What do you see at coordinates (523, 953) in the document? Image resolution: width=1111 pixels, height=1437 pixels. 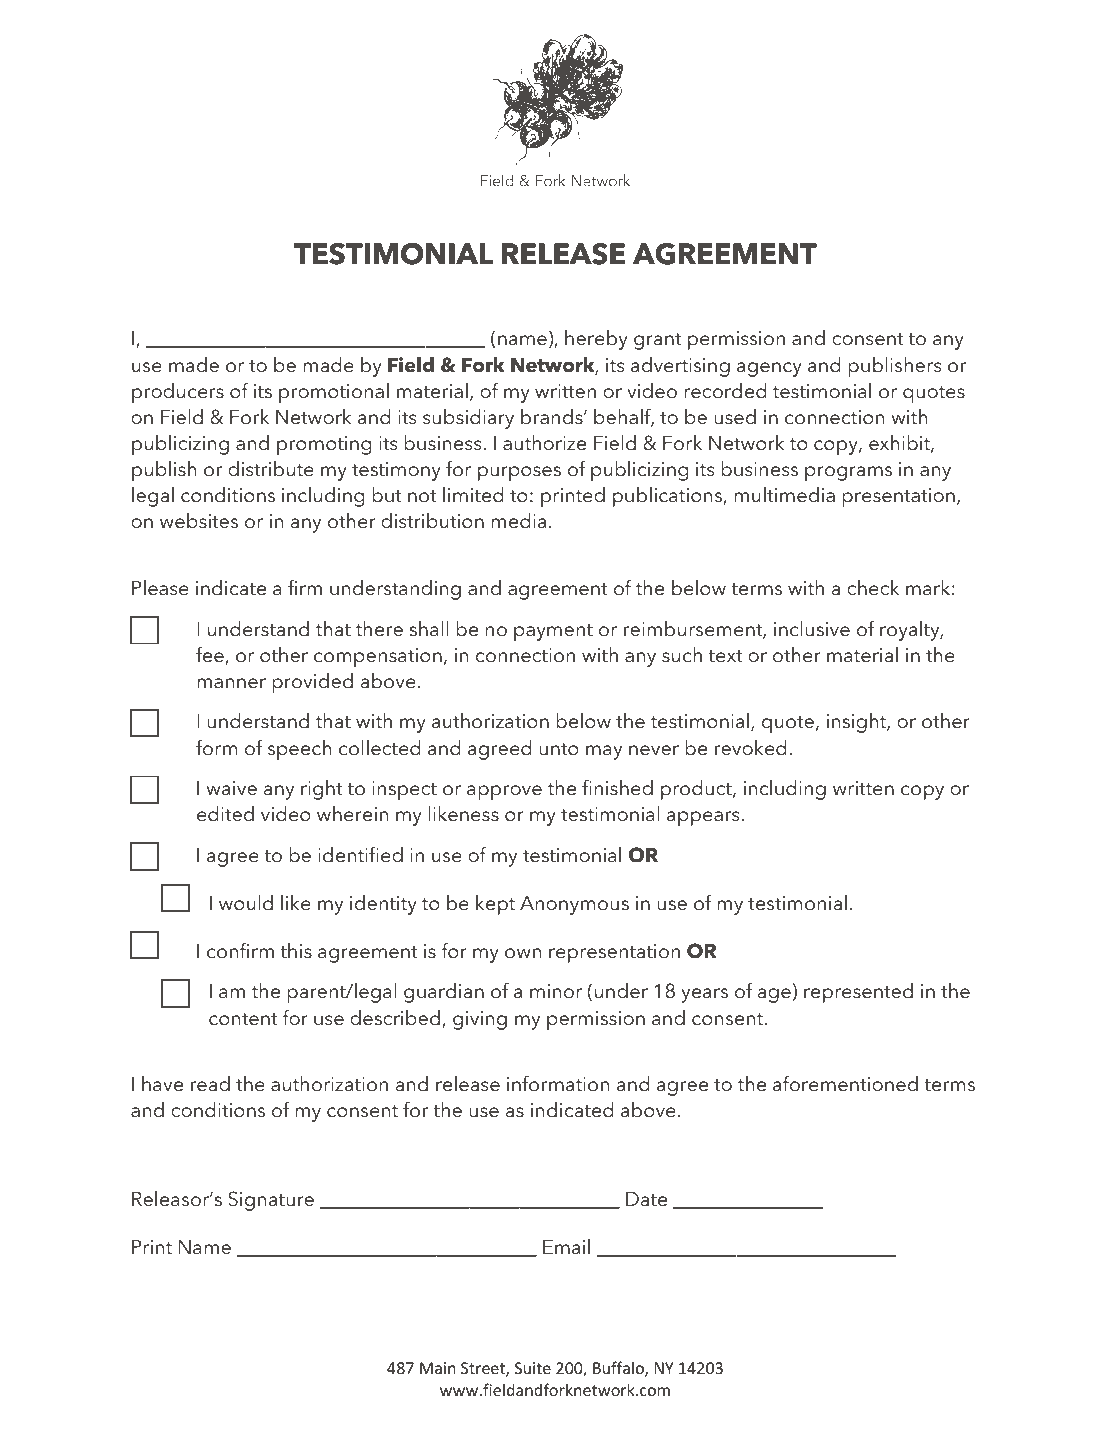 I see `own` at bounding box center [523, 953].
